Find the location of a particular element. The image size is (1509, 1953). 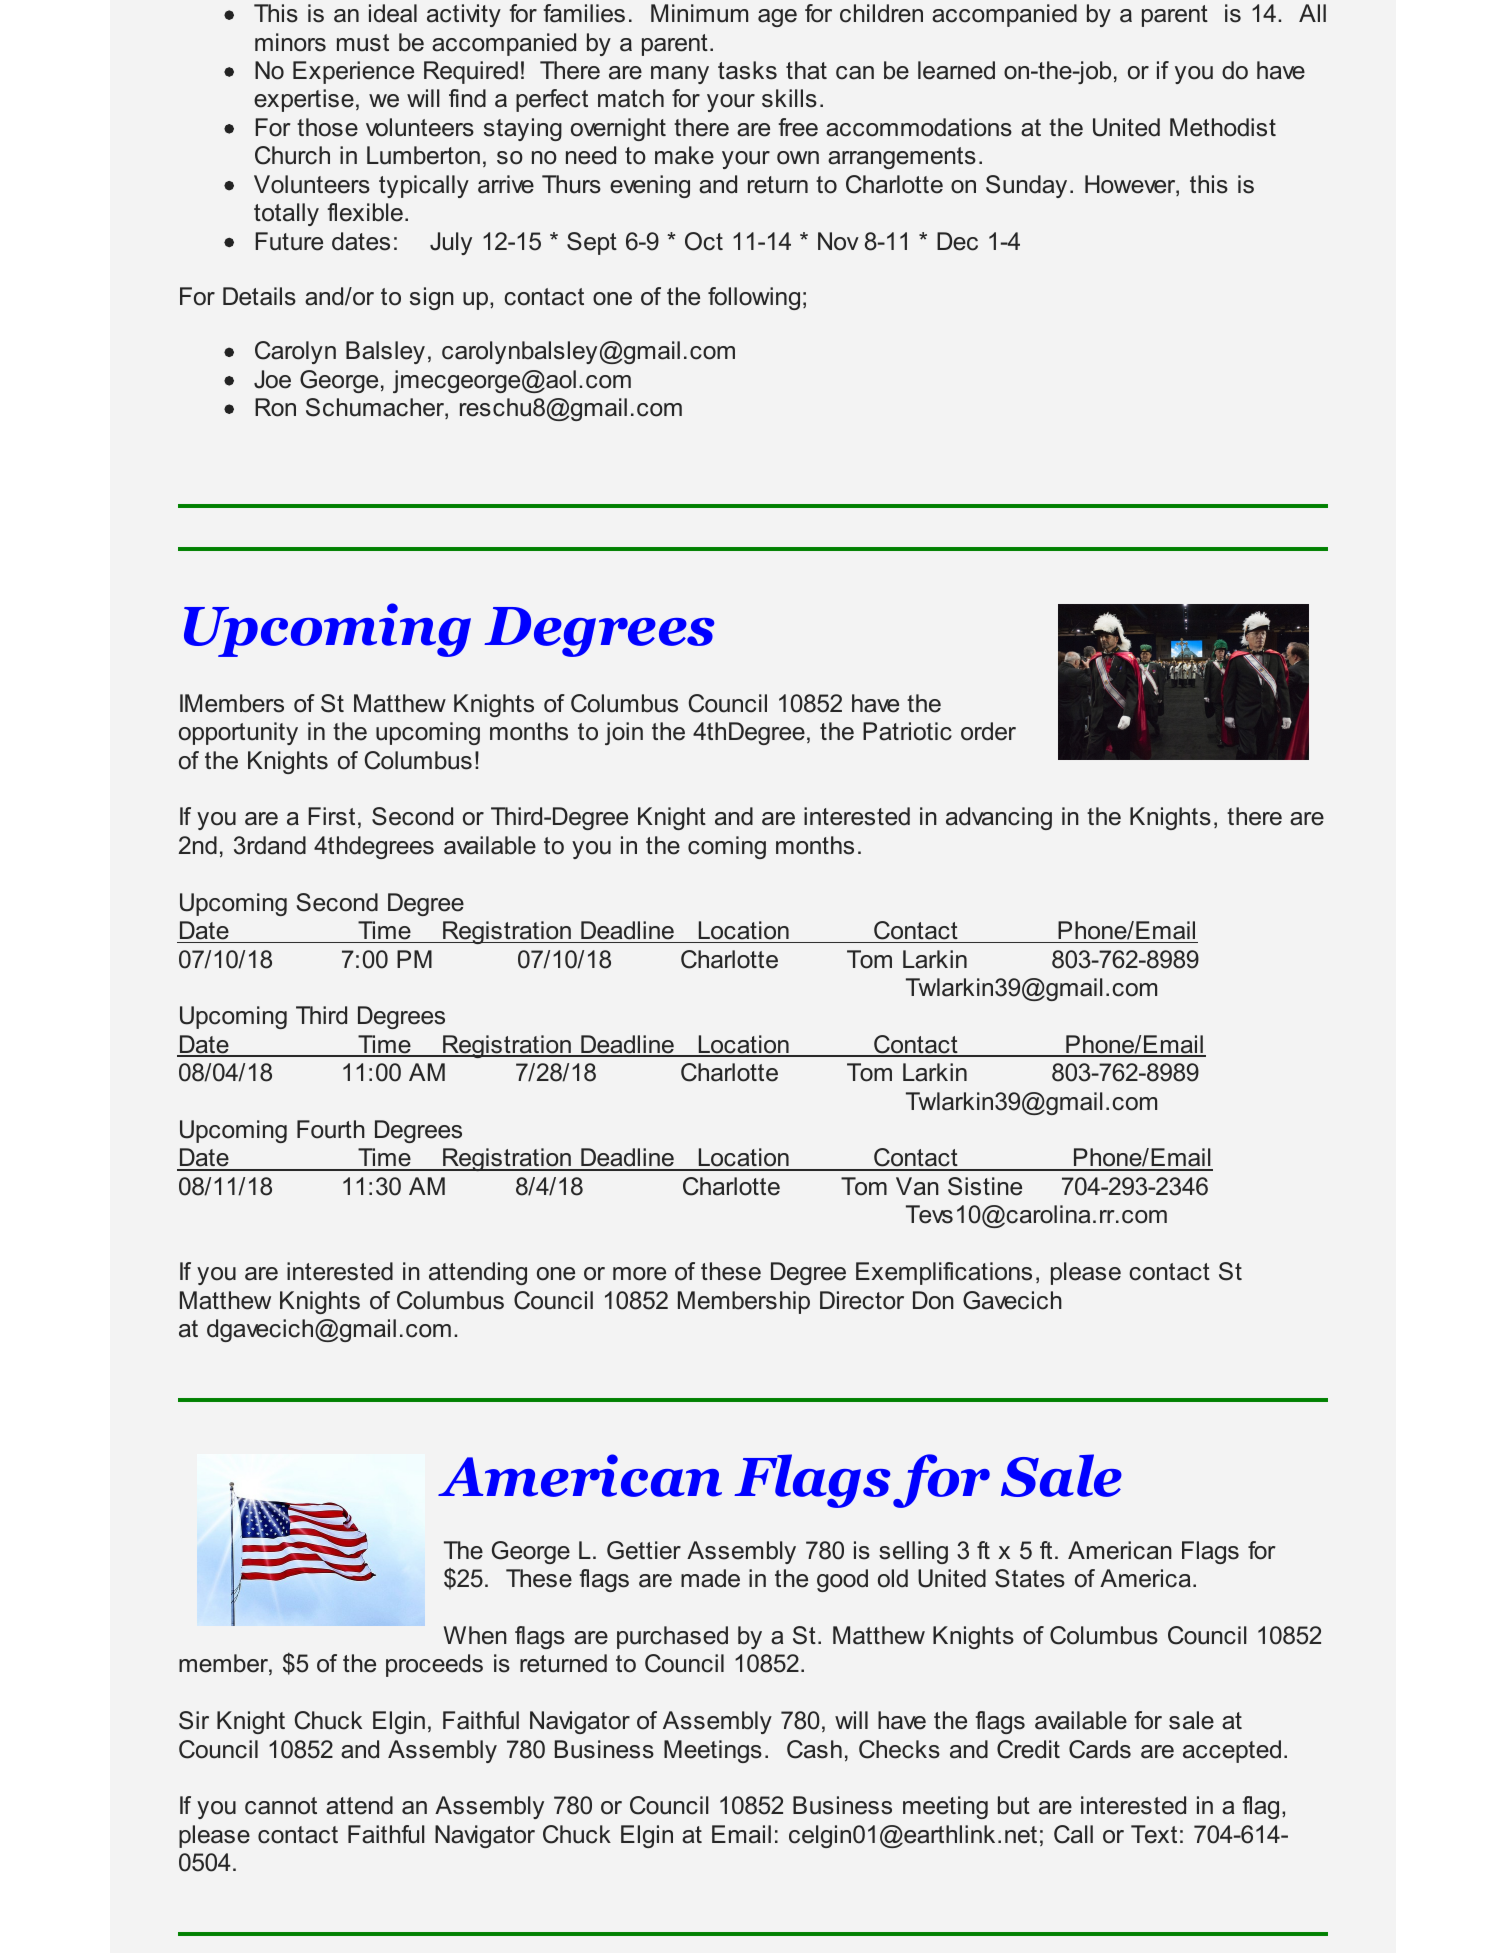

Sistine is located at coordinates (985, 1186).
